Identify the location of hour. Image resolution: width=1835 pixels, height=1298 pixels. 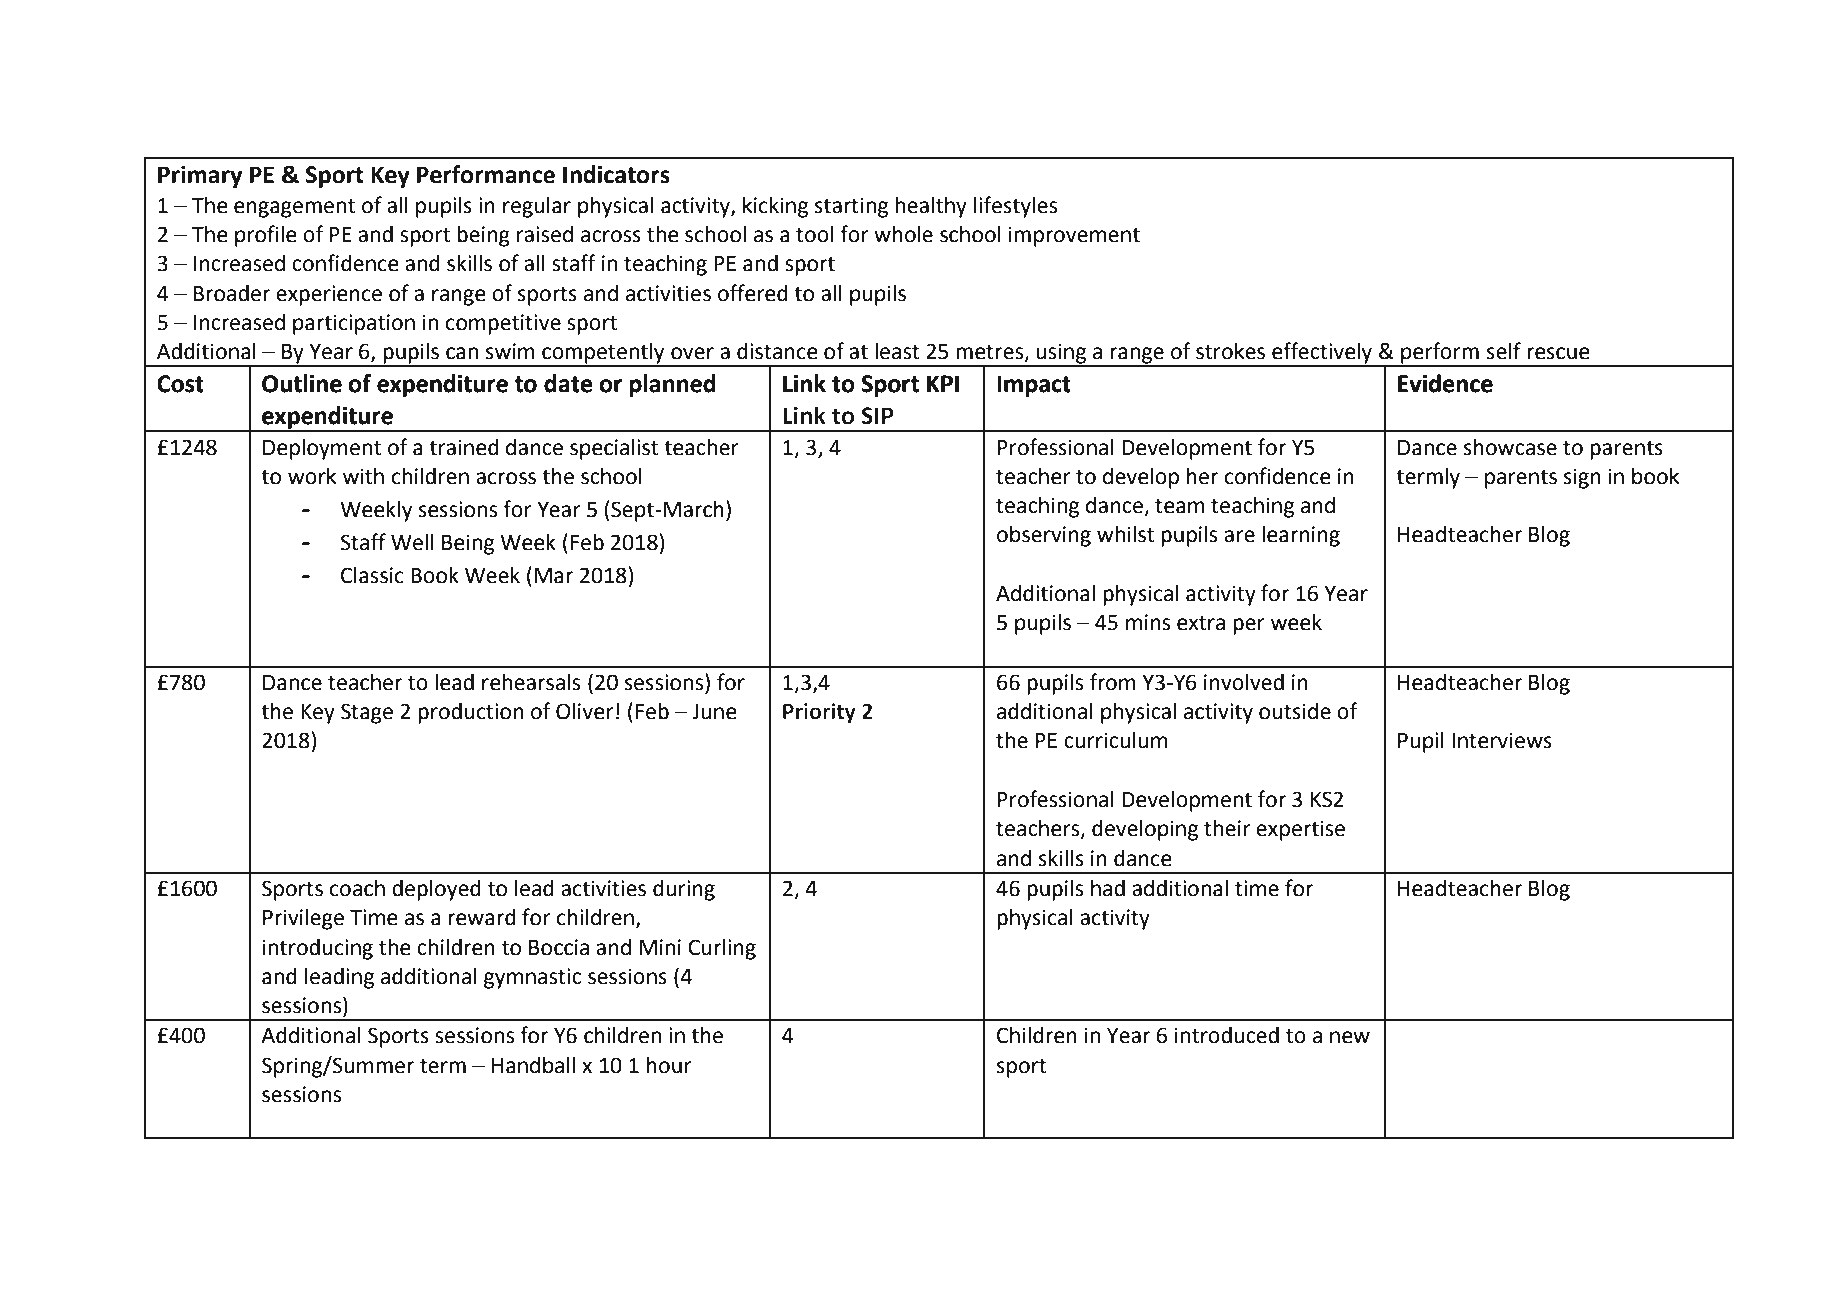
(669, 1065).
